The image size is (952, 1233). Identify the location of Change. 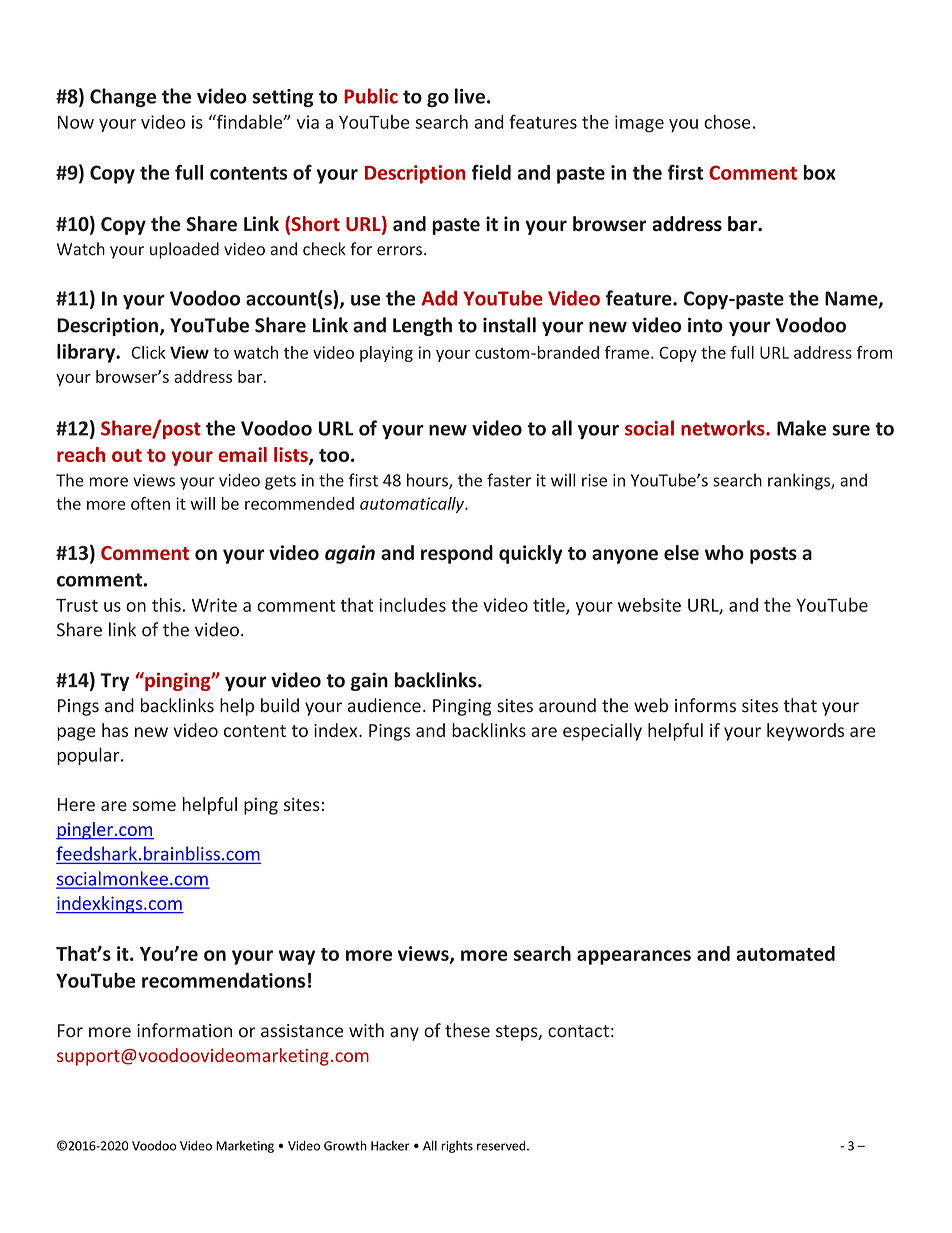
(123, 97).
